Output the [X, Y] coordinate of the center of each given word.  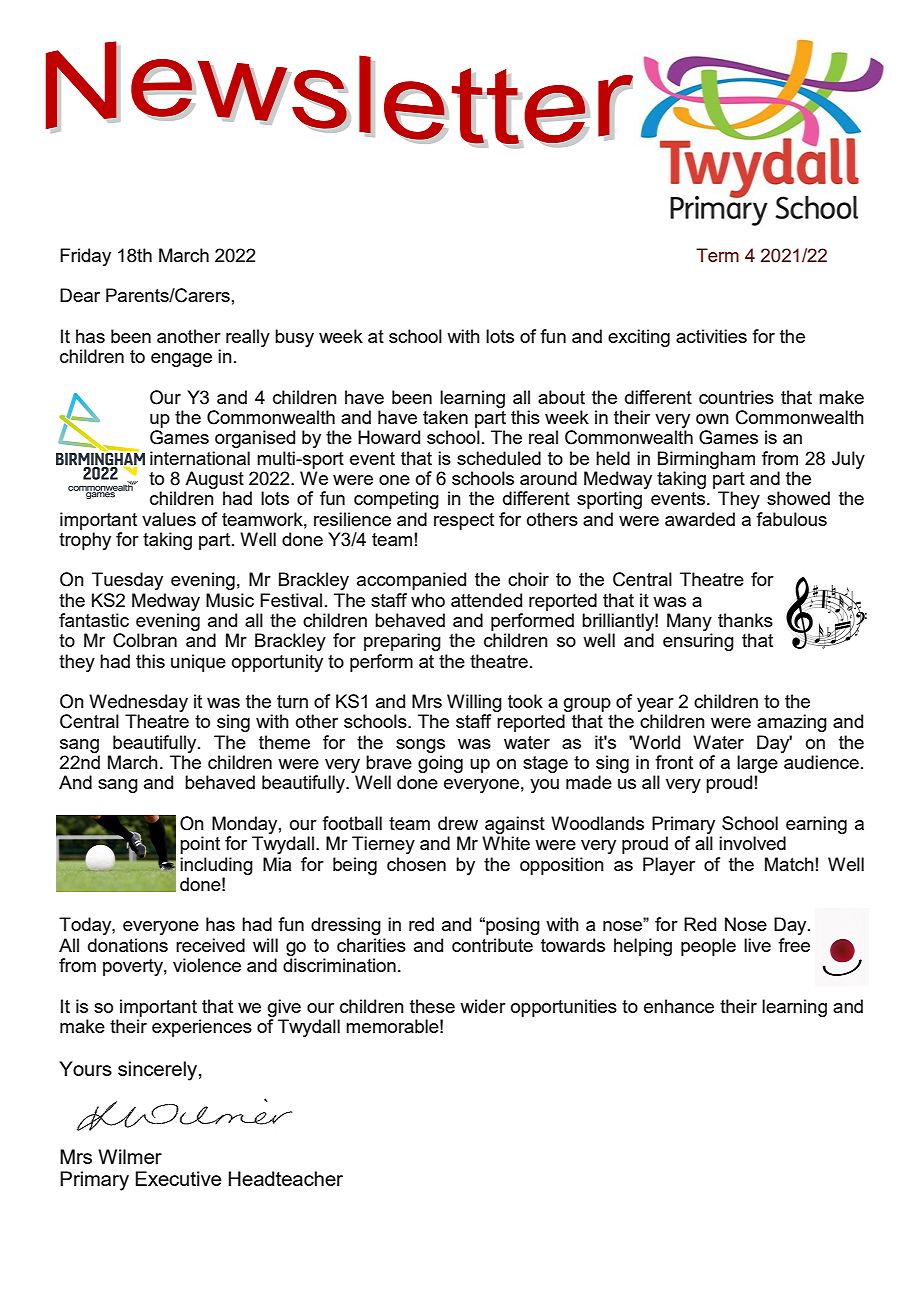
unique [198, 663]
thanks [745, 620]
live [757, 945]
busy [294, 338]
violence [207, 965]
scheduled [499, 458]
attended [486, 600]
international [200, 458]
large [757, 765]
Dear [80, 295]
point [200, 845]
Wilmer [130, 1156]
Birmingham [706, 460]
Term [717, 255]
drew [458, 823]
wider [483, 1006]
